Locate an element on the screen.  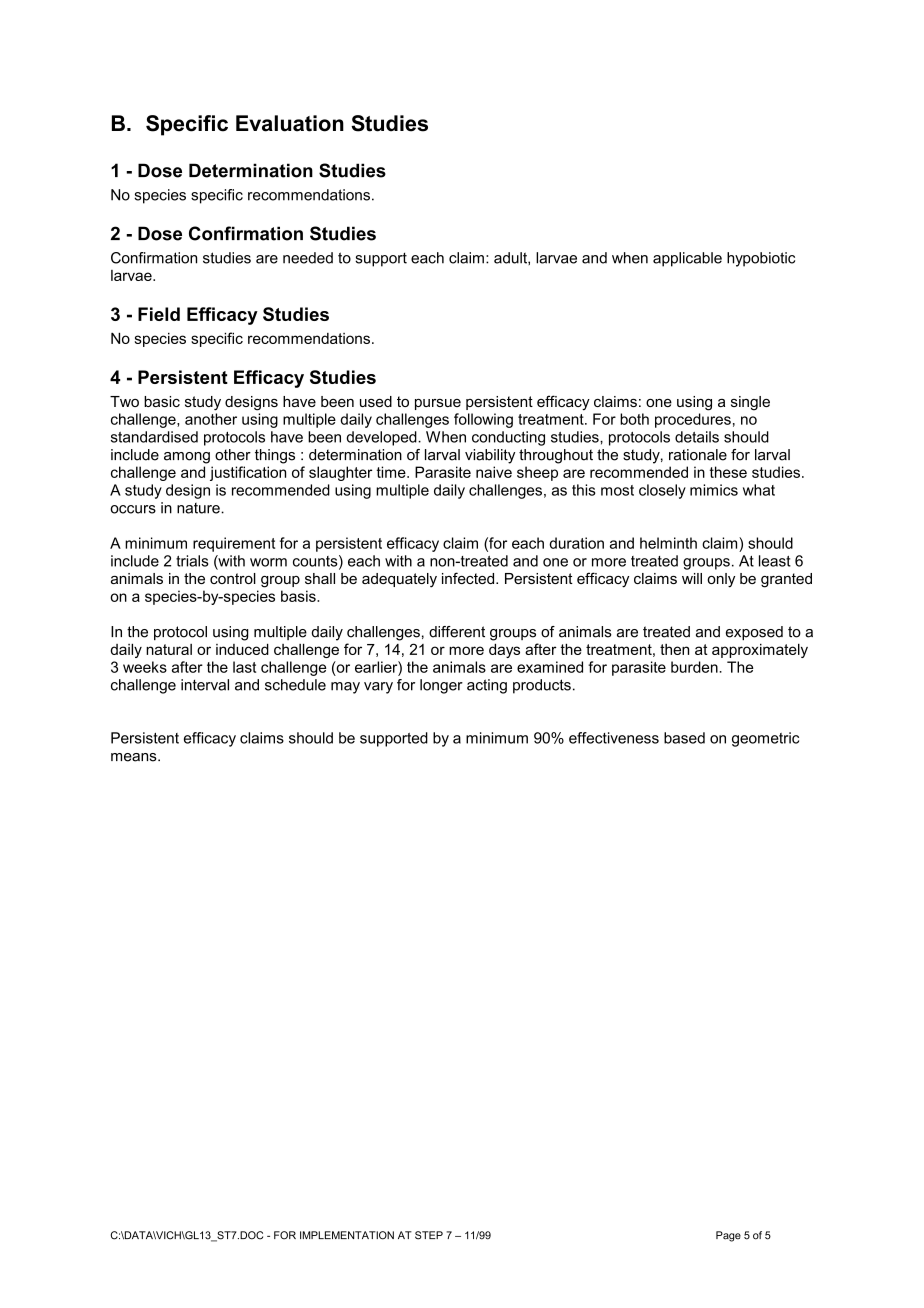
applicable is located at coordinates (687, 259).
